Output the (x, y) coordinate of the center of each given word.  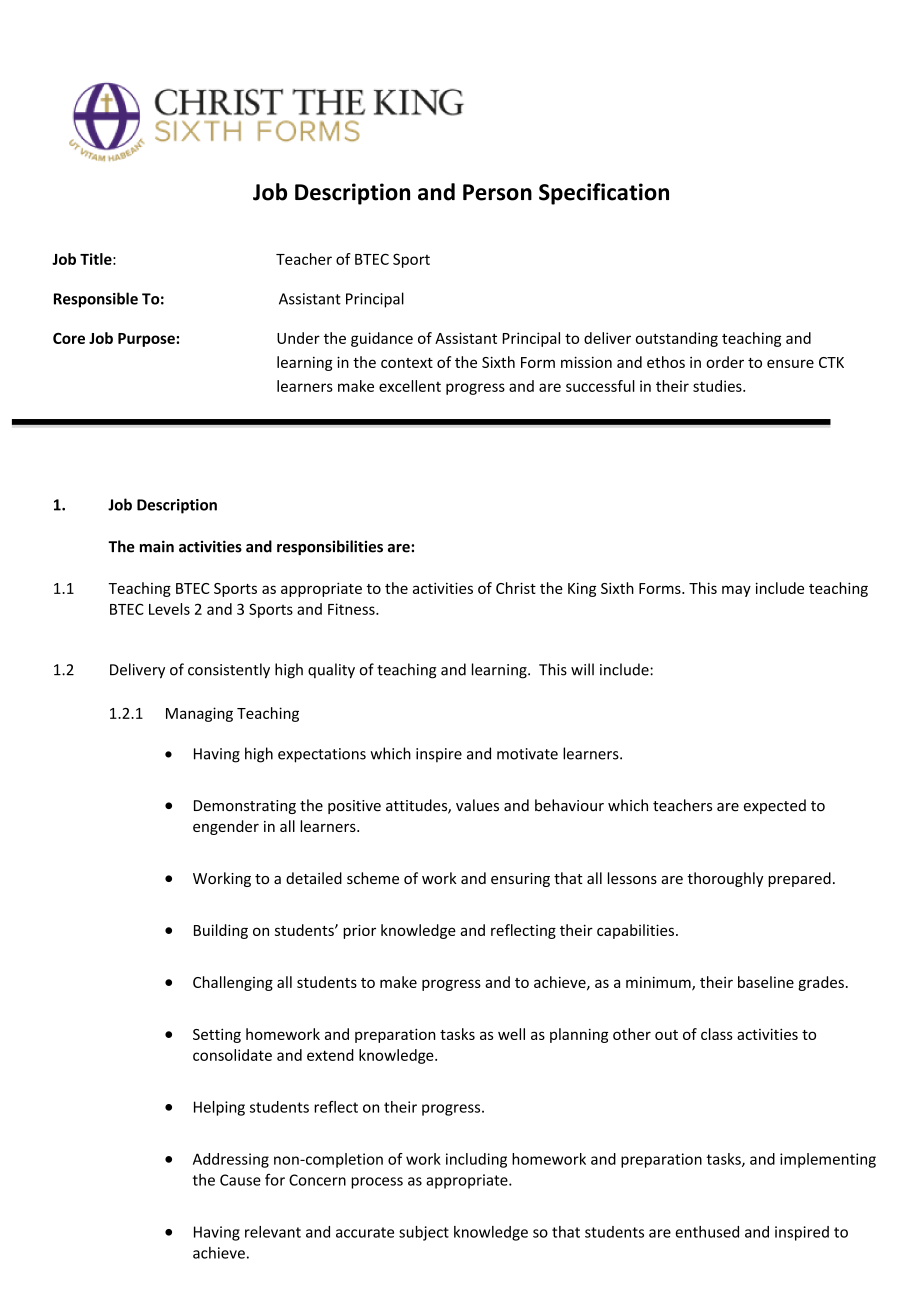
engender (226, 827)
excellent (410, 386)
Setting (217, 1035)
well (511, 1034)
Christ (516, 588)
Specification (604, 194)
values (477, 805)
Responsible (96, 300)
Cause (240, 1180)
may (736, 591)
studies (718, 386)
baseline (766, 982)
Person (497, 192)
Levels (169, 609)
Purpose (147, 340)
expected (775, 806)
